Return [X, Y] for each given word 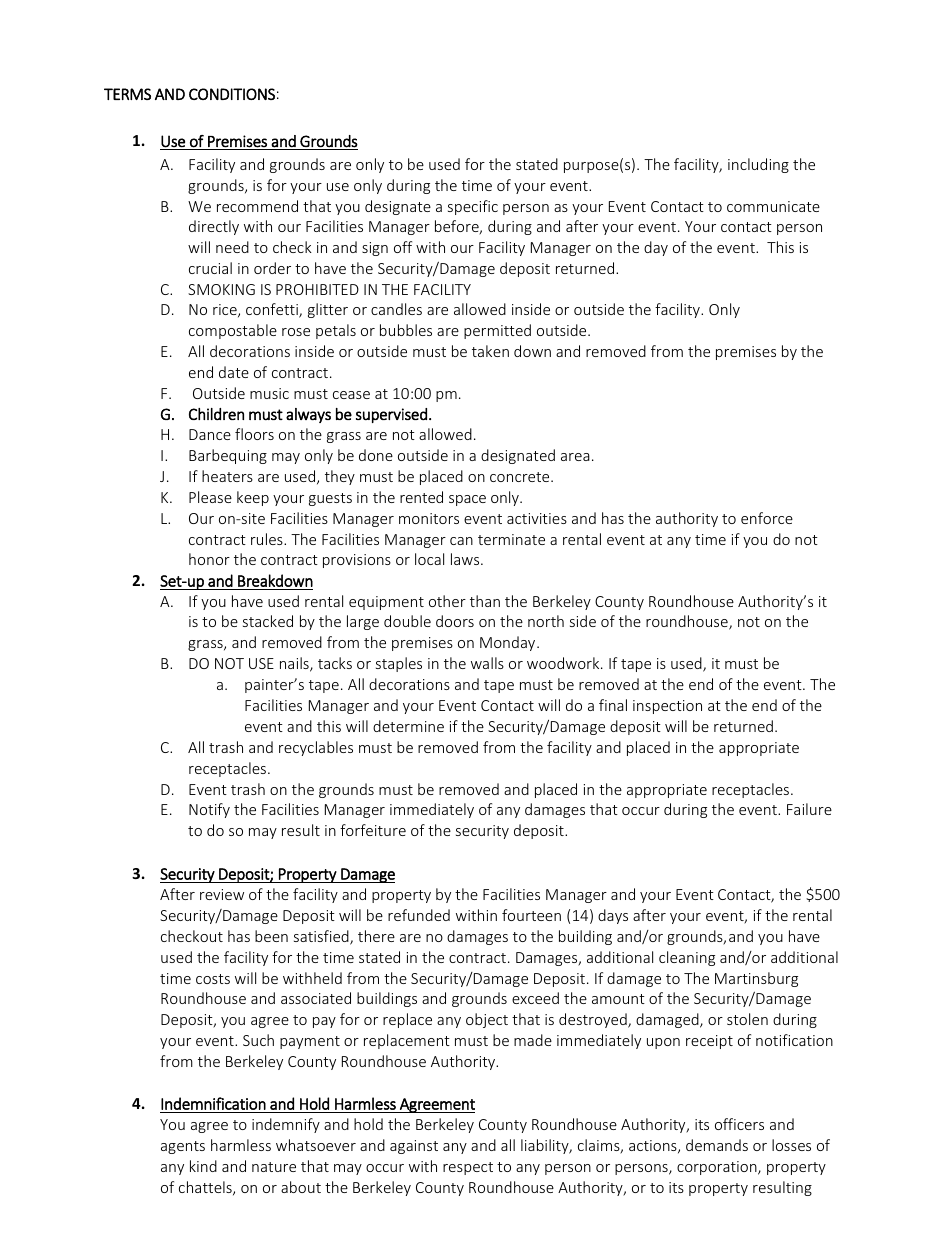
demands [717, 1145]
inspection [667, 707]
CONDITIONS [232, 94]
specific [473, 207]
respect [468, 1168]
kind [203, 1166]
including [758, 165]
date [234, 372]
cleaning [687, 958]
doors [455, 621]
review [222, 894]
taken [490, 351]
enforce [767, 518]
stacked [268, 621]
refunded [419, 915]
